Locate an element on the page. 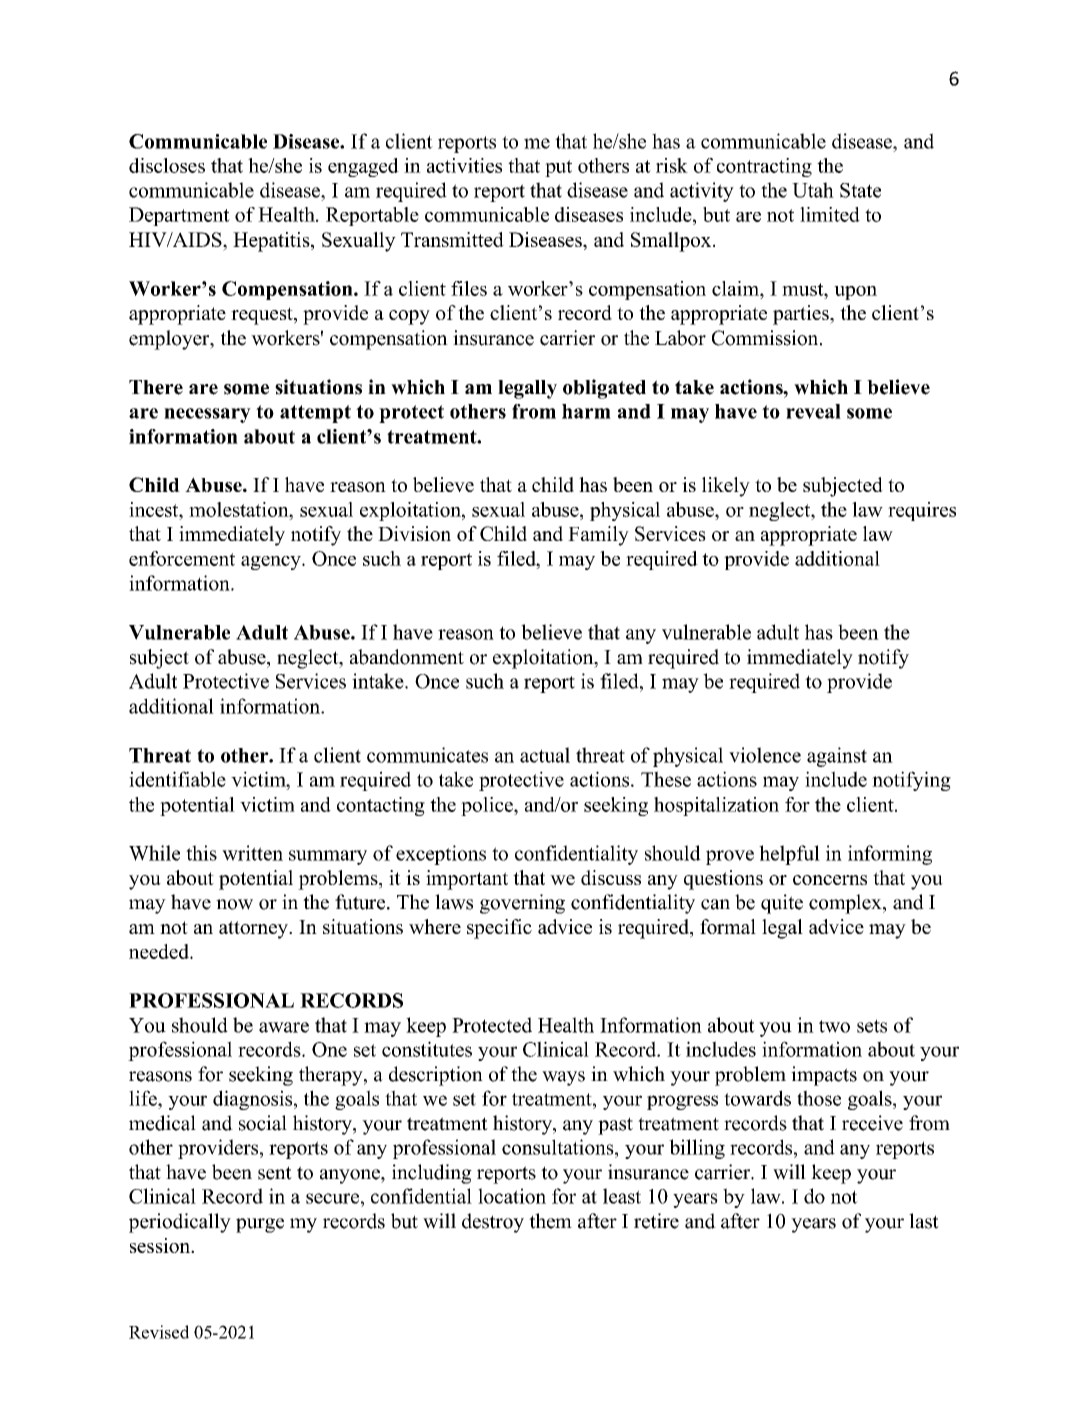 The width and height of the image is (1086, 1405). requires is located at coordinates (922, 511).
